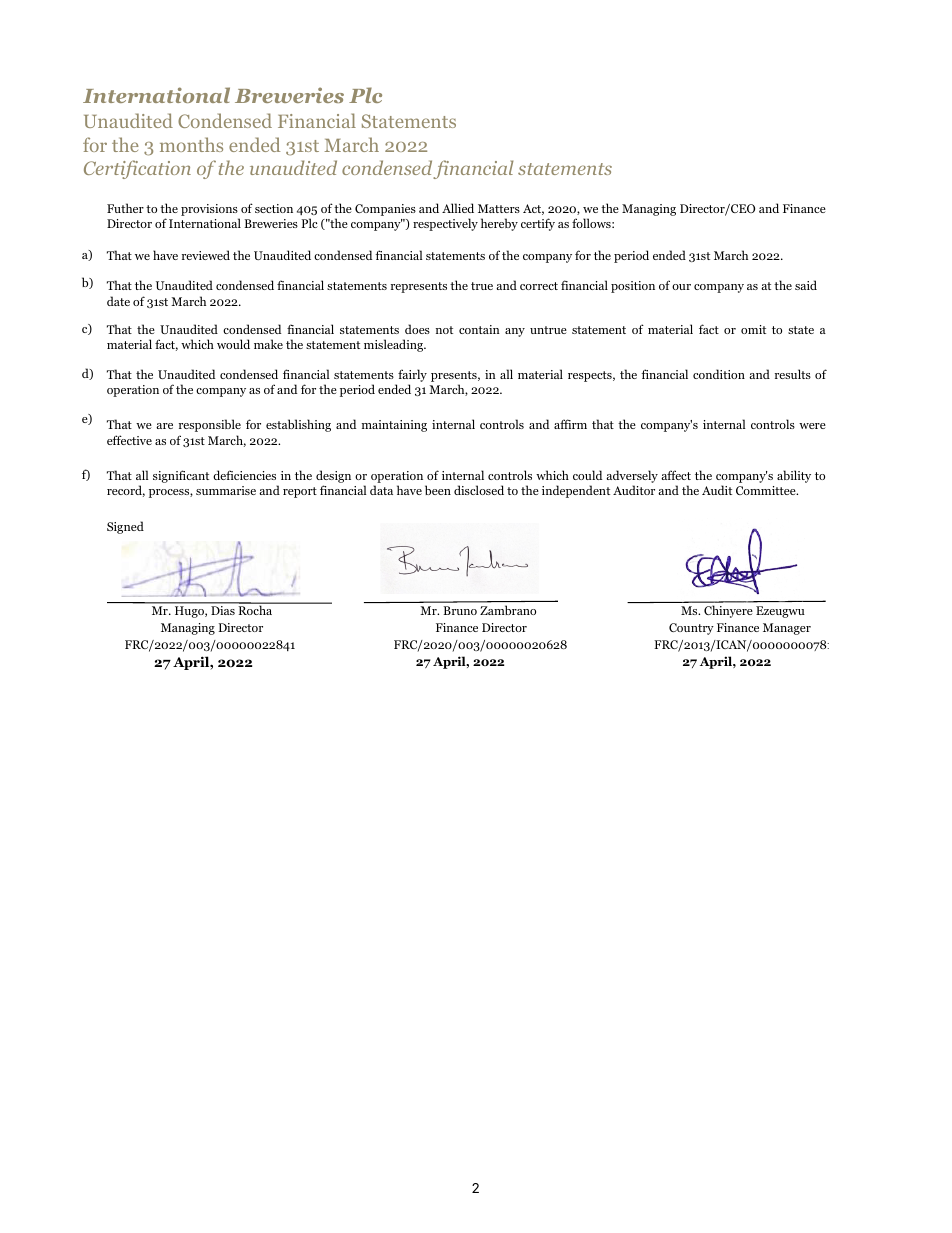 Image resolution: width=952 pixels, height=1233 pixels. I want to click on omit, so click(753, 329).
